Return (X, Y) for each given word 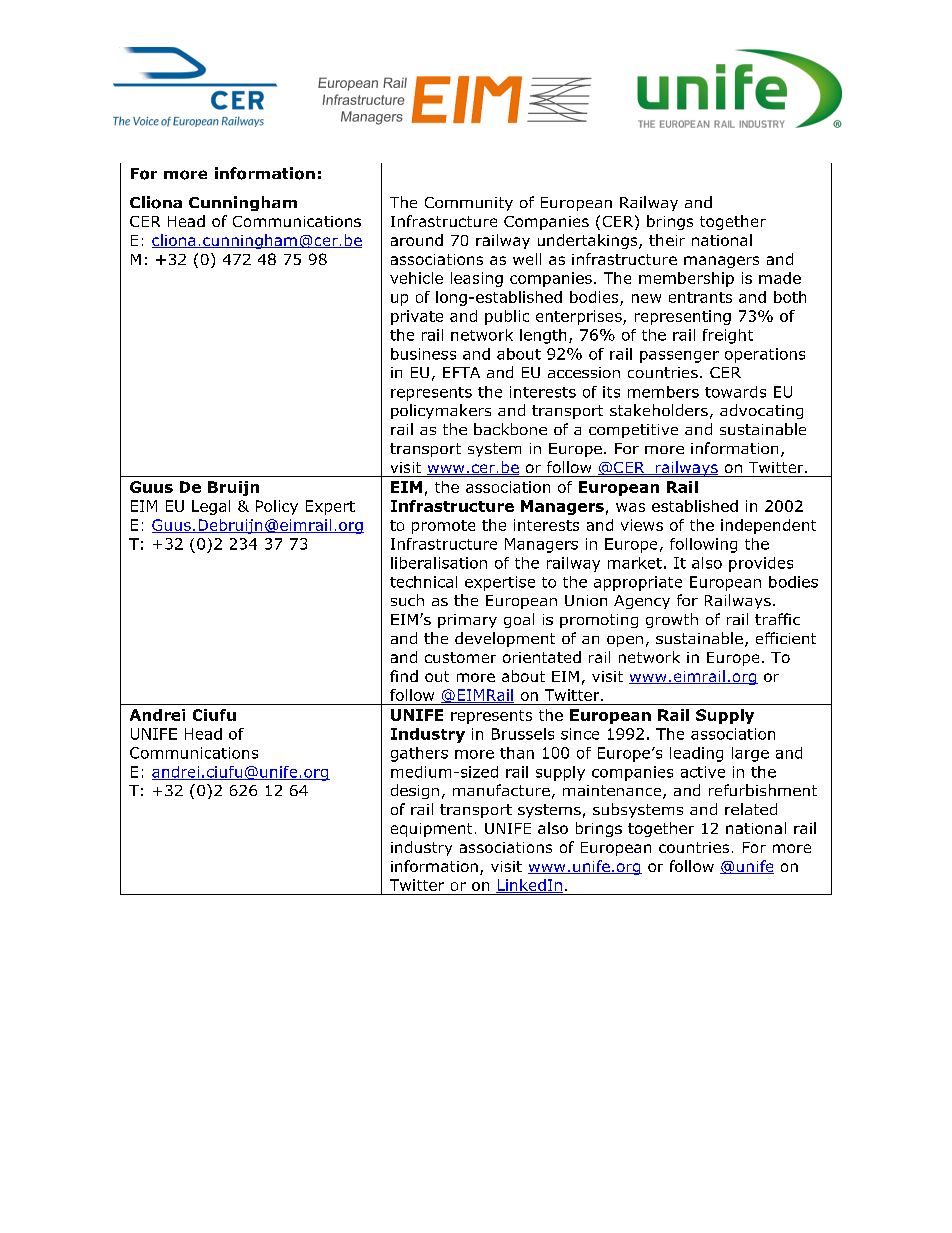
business (423, 354)
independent (768, 526)
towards (735, 392)
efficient (786, 638)
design (415, 791)
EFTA (461, 372)
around (417, 240)
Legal (211, 507)
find (404, 676)
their (667, 240)
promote (443, 527)
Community (469, 204)
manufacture (501, 790)
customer (460, 657)
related (751, 809)
